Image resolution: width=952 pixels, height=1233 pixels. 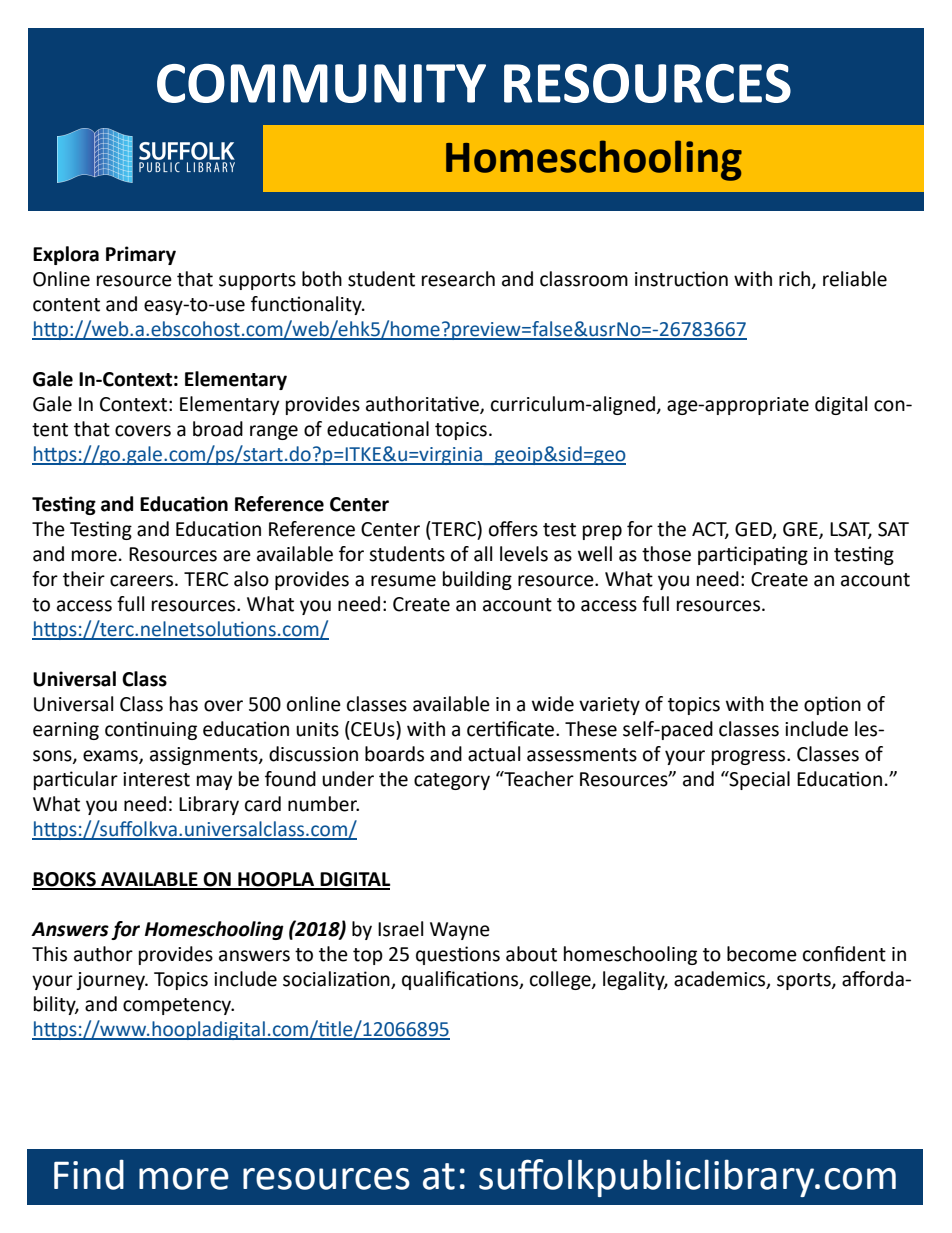 What do you see at coordinates (141, 581) in the screenshot?
I see `careers` at bounding box center [141, 581].
